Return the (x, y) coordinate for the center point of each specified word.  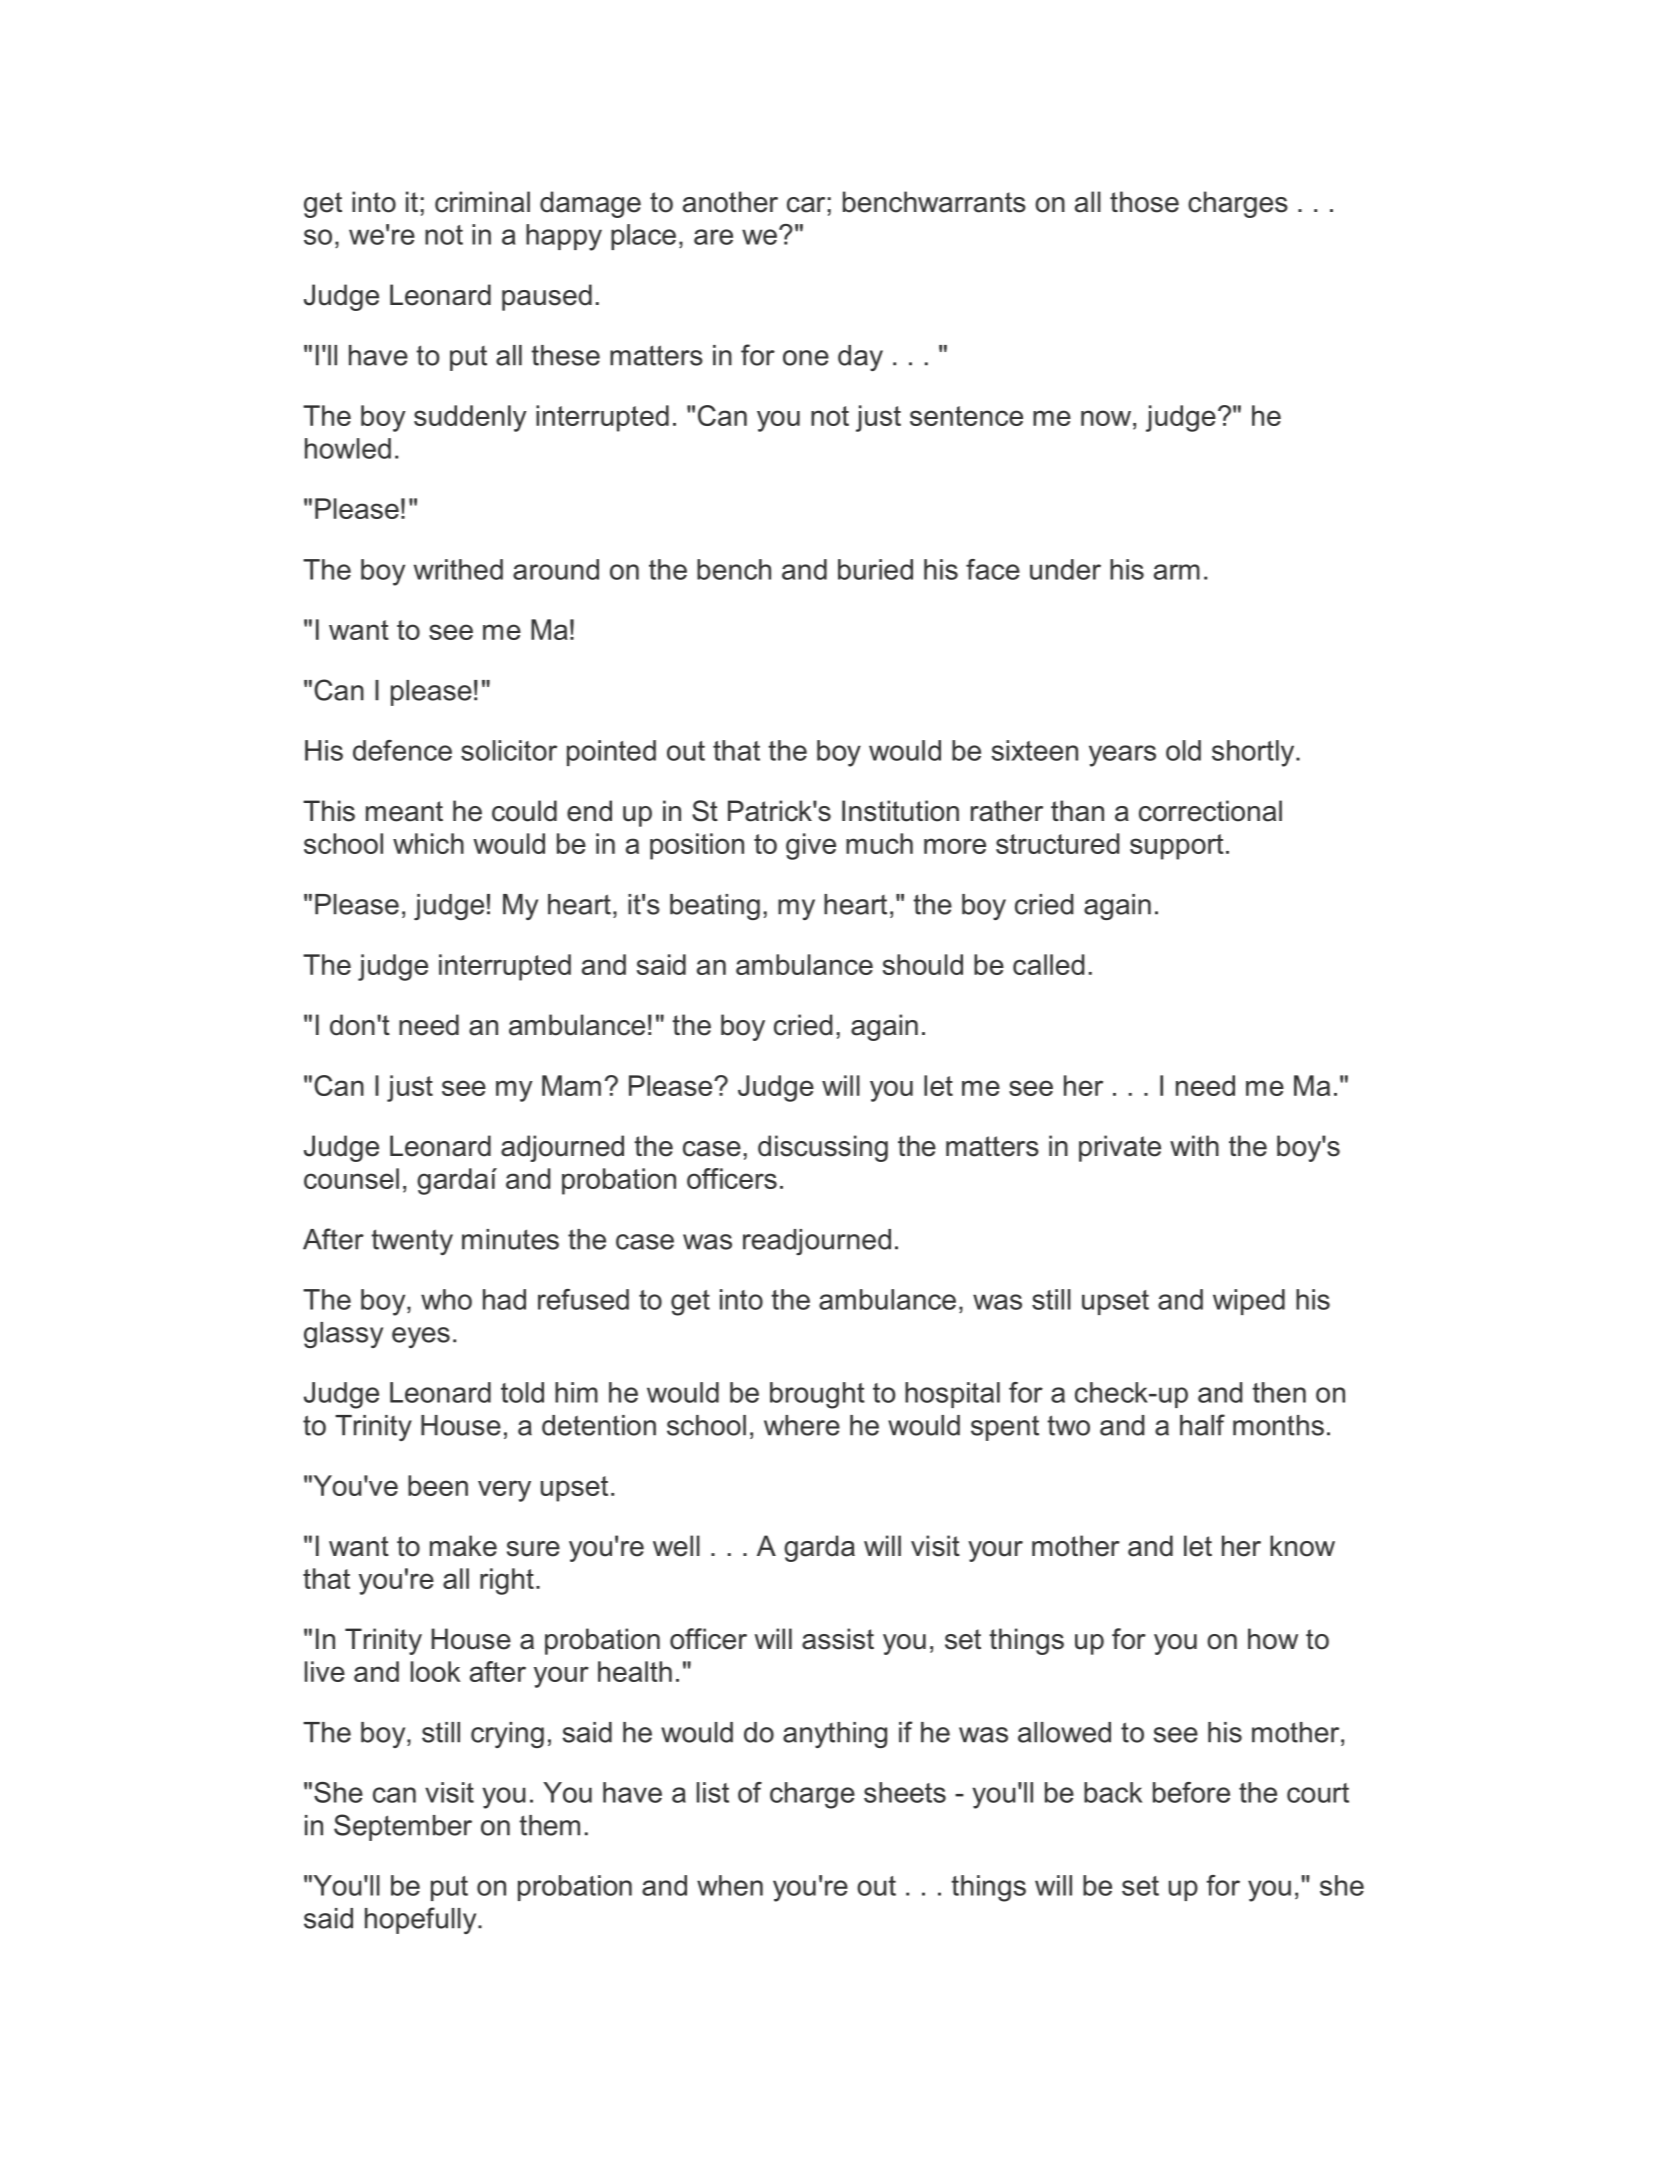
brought (817, 1395)
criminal (482, 202)
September (403, 1827)
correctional (1210, 811)
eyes (421, 1337)
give (811, 846)
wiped (1249, 1302)
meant (404, 811)
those (1144, 202)
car (806, 205)
